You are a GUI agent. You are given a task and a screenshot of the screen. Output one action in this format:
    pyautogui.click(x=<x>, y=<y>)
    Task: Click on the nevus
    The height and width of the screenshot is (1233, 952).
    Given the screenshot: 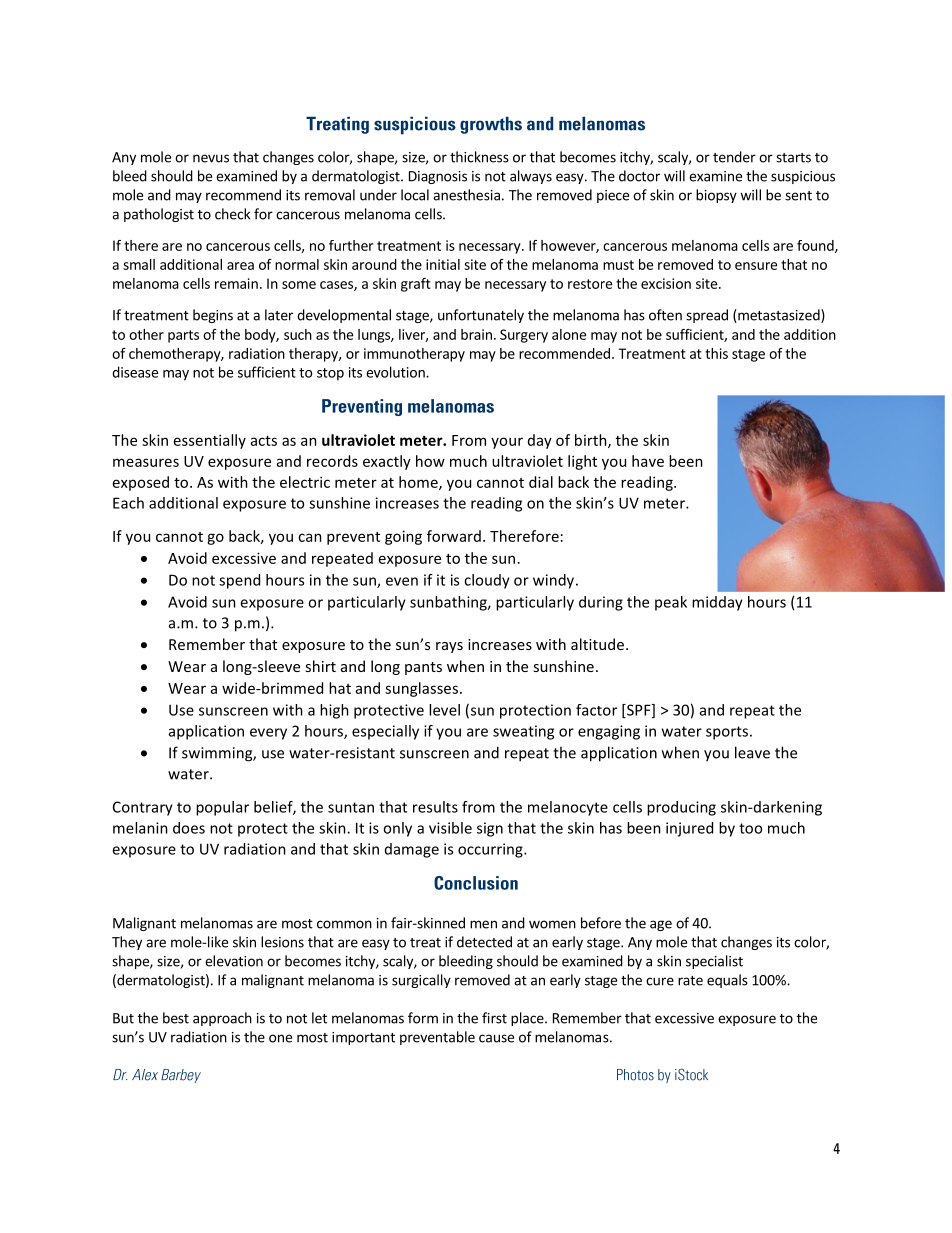 What is the action you would take?
    pyautogui.click(x=211, y=158)
